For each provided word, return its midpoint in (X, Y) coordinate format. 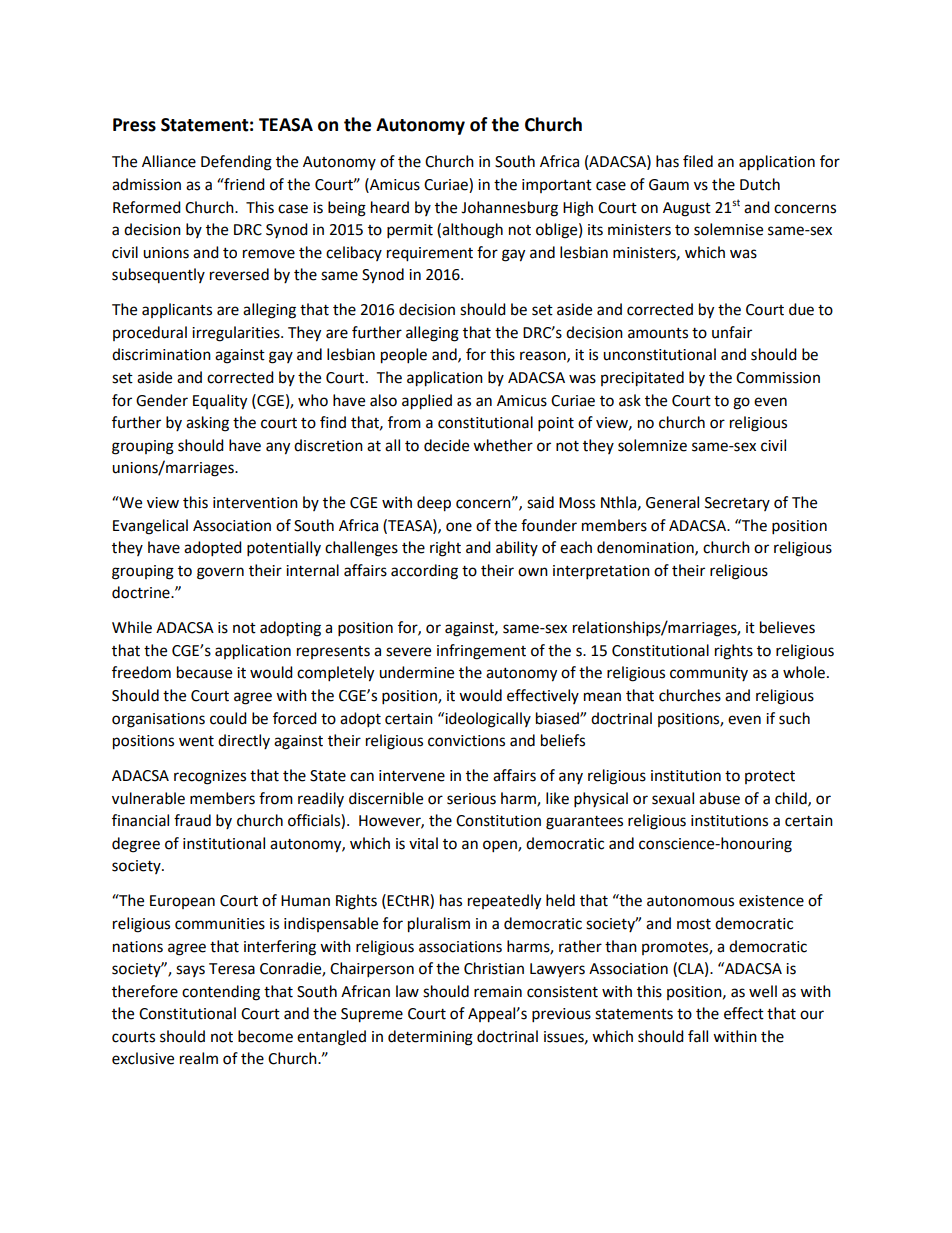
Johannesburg (509, 209)
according (424, 572)
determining (430, 1038)
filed (698, 161)
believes (787, 627)
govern (220, 573)
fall (698, 1036)
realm (199, 1058)
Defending (236, 163)
